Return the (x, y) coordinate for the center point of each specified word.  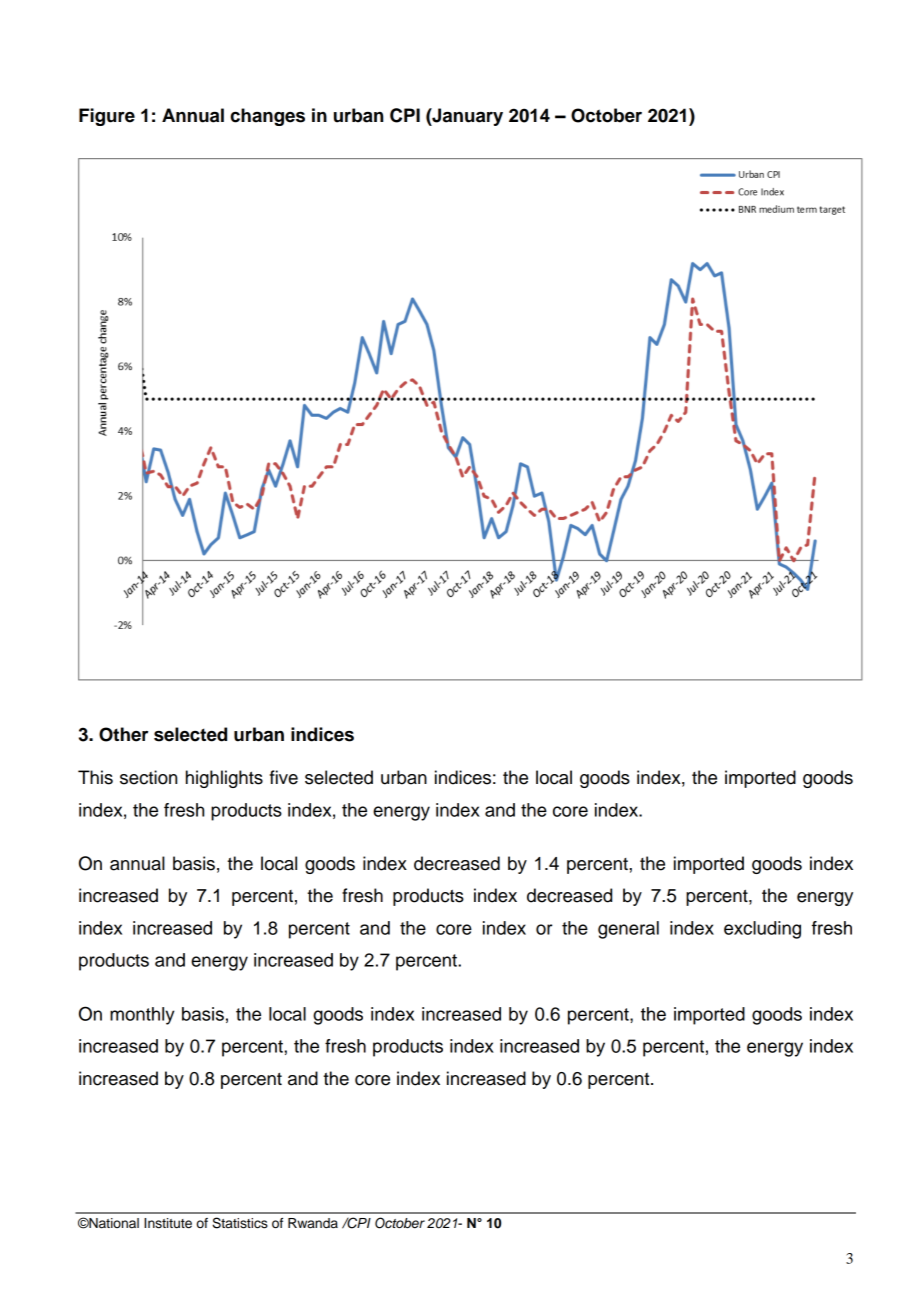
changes (267, 117)
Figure (107, 117)
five (284, 777)
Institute (168, 1223)
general (628, 930)
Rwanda (313, 1223)
